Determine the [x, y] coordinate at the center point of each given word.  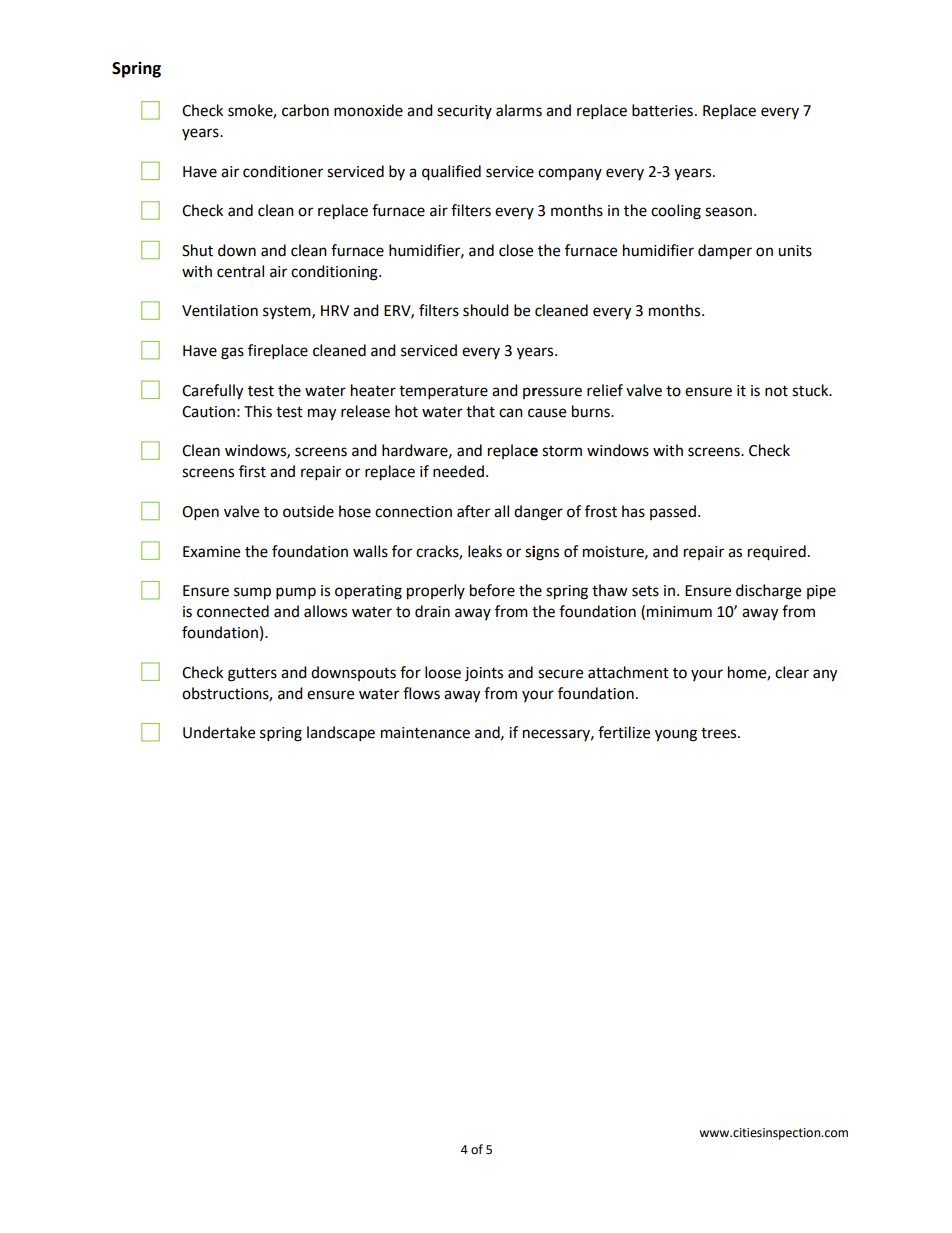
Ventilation [220, 310]
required [777, 553]
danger [538, 513]
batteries [662, 110]
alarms [519, 110]
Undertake [219, 732]
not [776, 391]
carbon [305, 110]
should [486, 310]
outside [308, 511]
